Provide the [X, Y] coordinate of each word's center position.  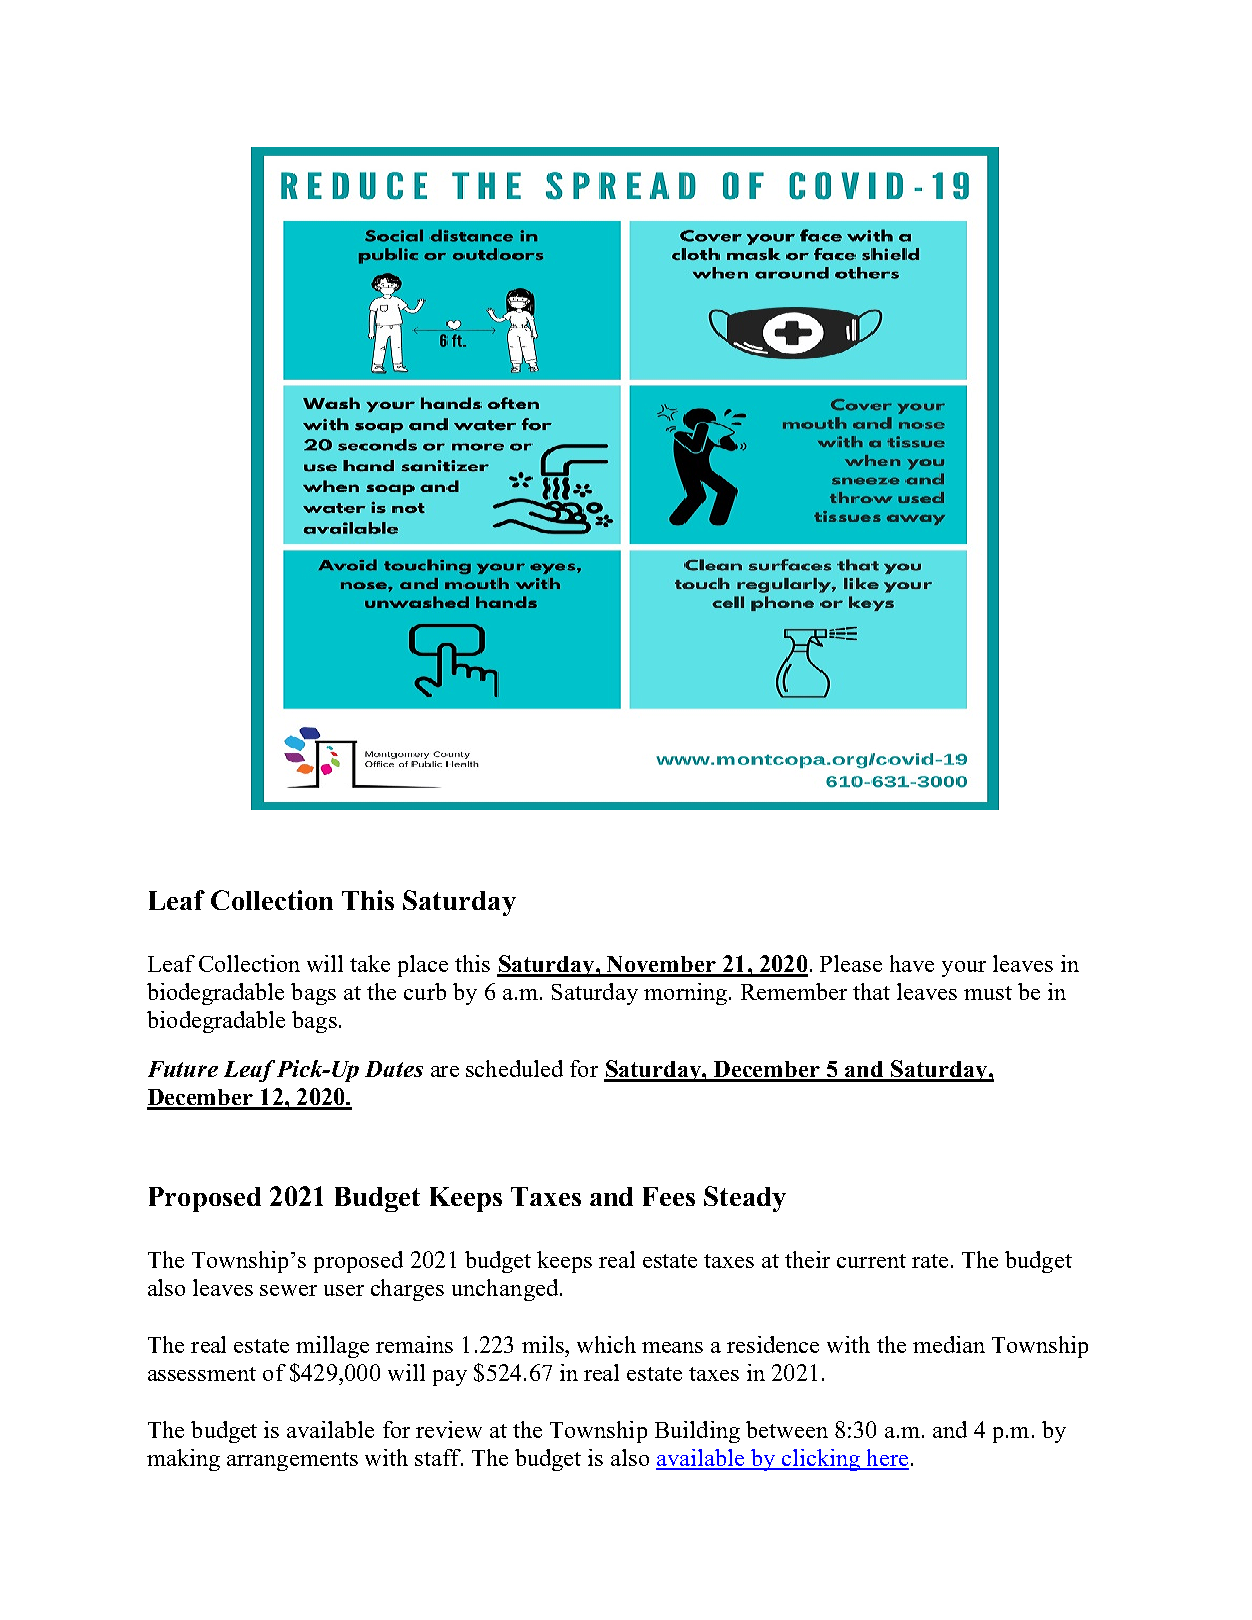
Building [697, 1432]
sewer [288, 1290]
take [370, 963]
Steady [745, 1199]
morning [685, 994]
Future [183, 1069]
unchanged [506, 1290]
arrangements [292, 1461]
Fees [669, 1196]
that [871, 991]
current [871, 1261]
